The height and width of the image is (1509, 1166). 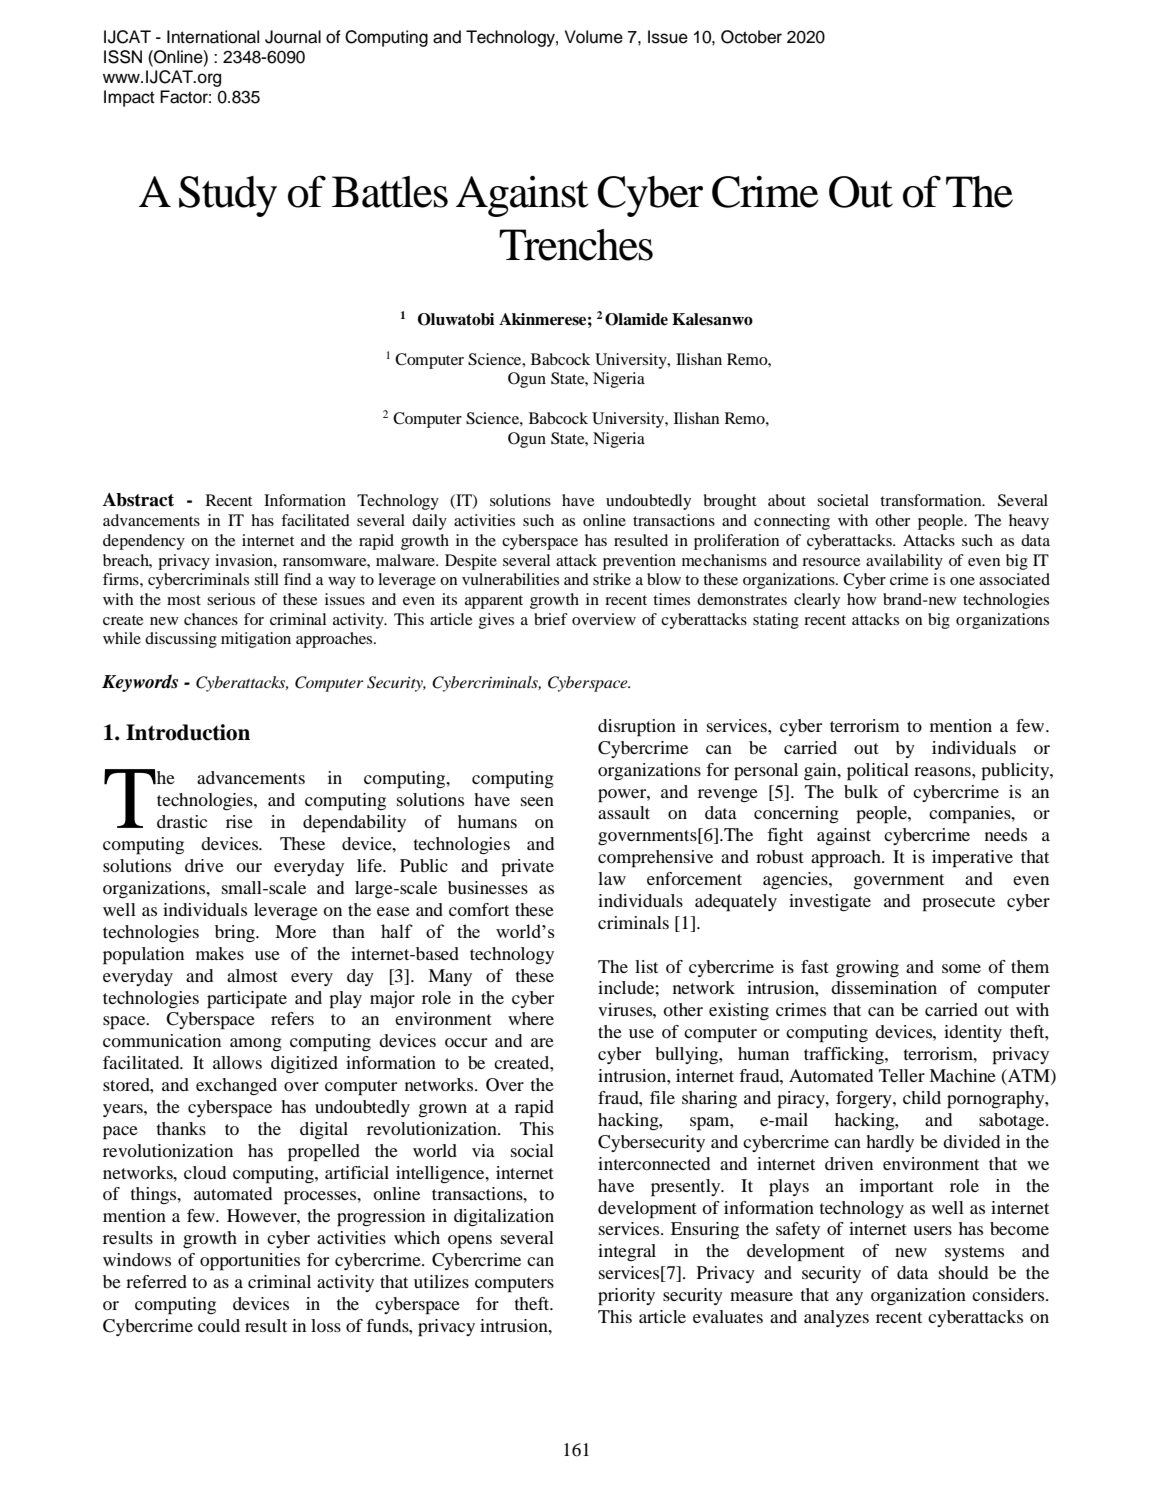 What do you see at coordinates (213, 37) in the image?
I see `International` at bounding box center [213, 37].
